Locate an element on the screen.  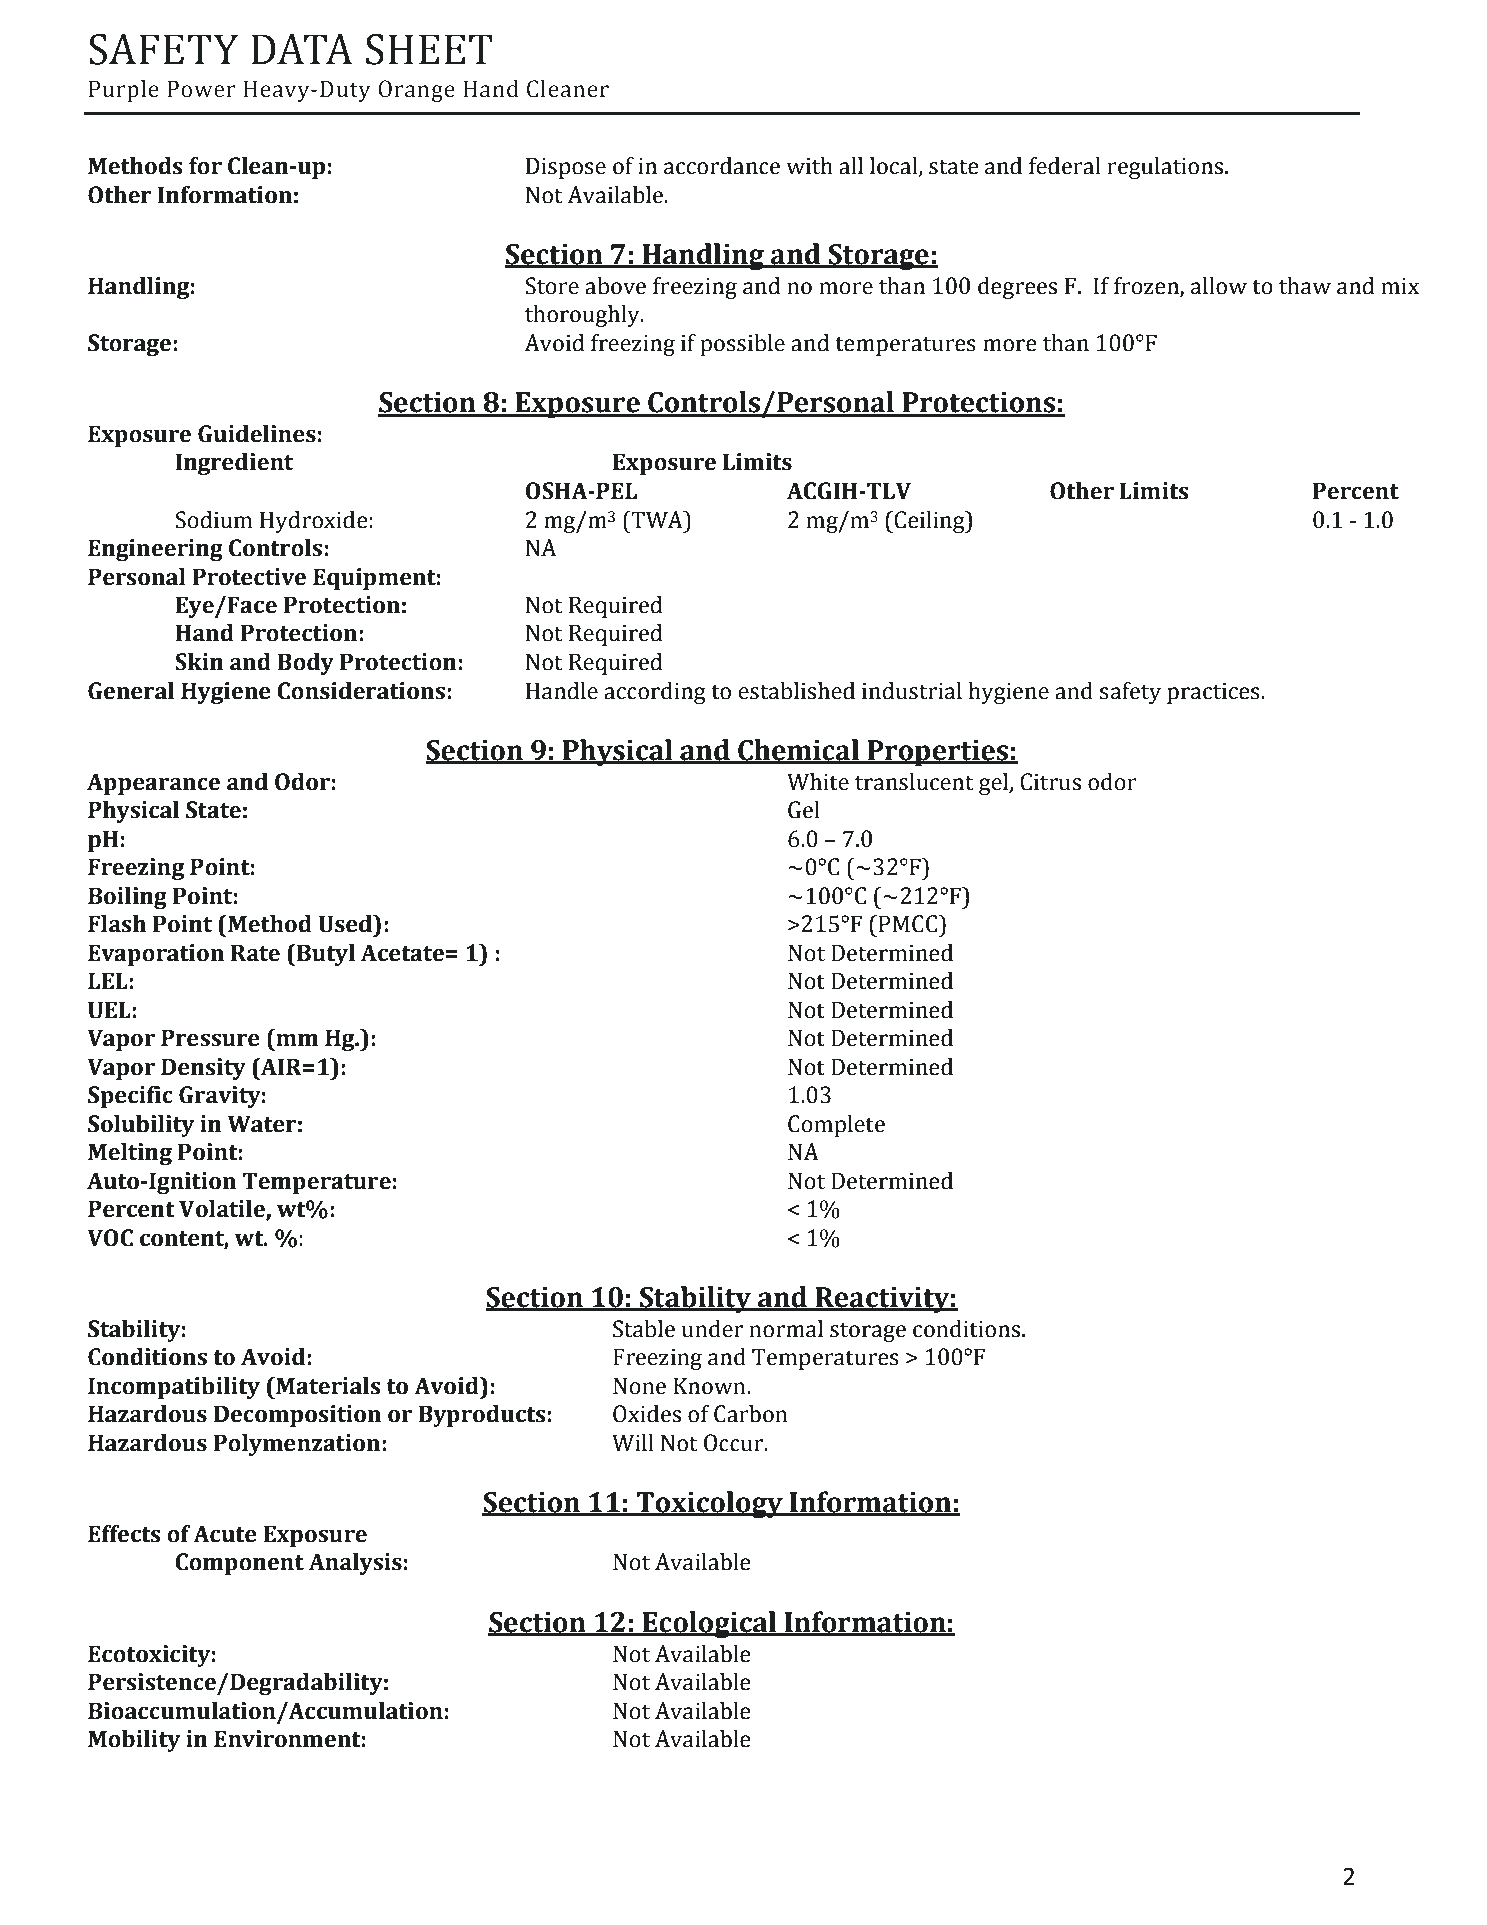
Mobility is located at coordinates (134, 1741).
